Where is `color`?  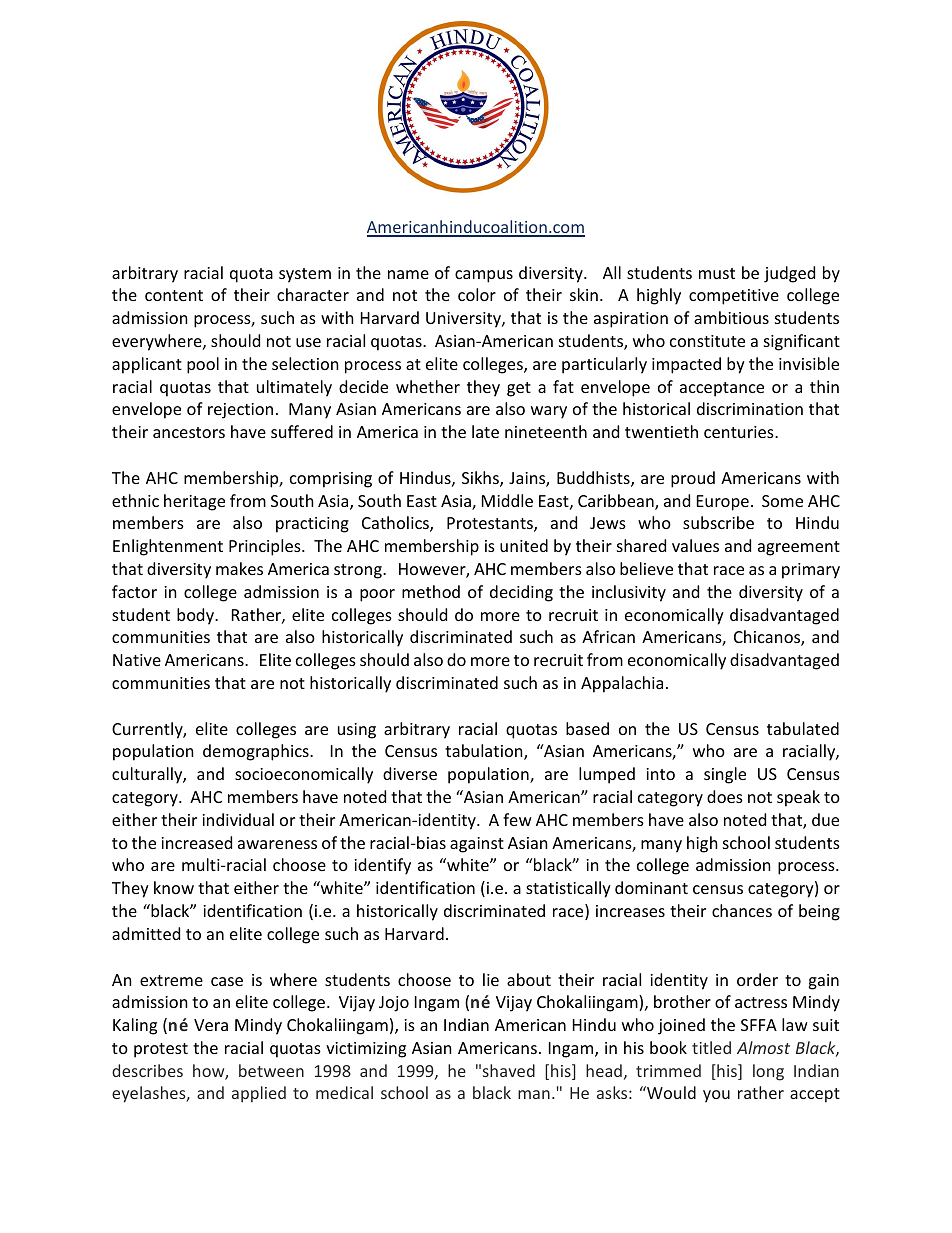 color is located at coordinates (477, 294).
